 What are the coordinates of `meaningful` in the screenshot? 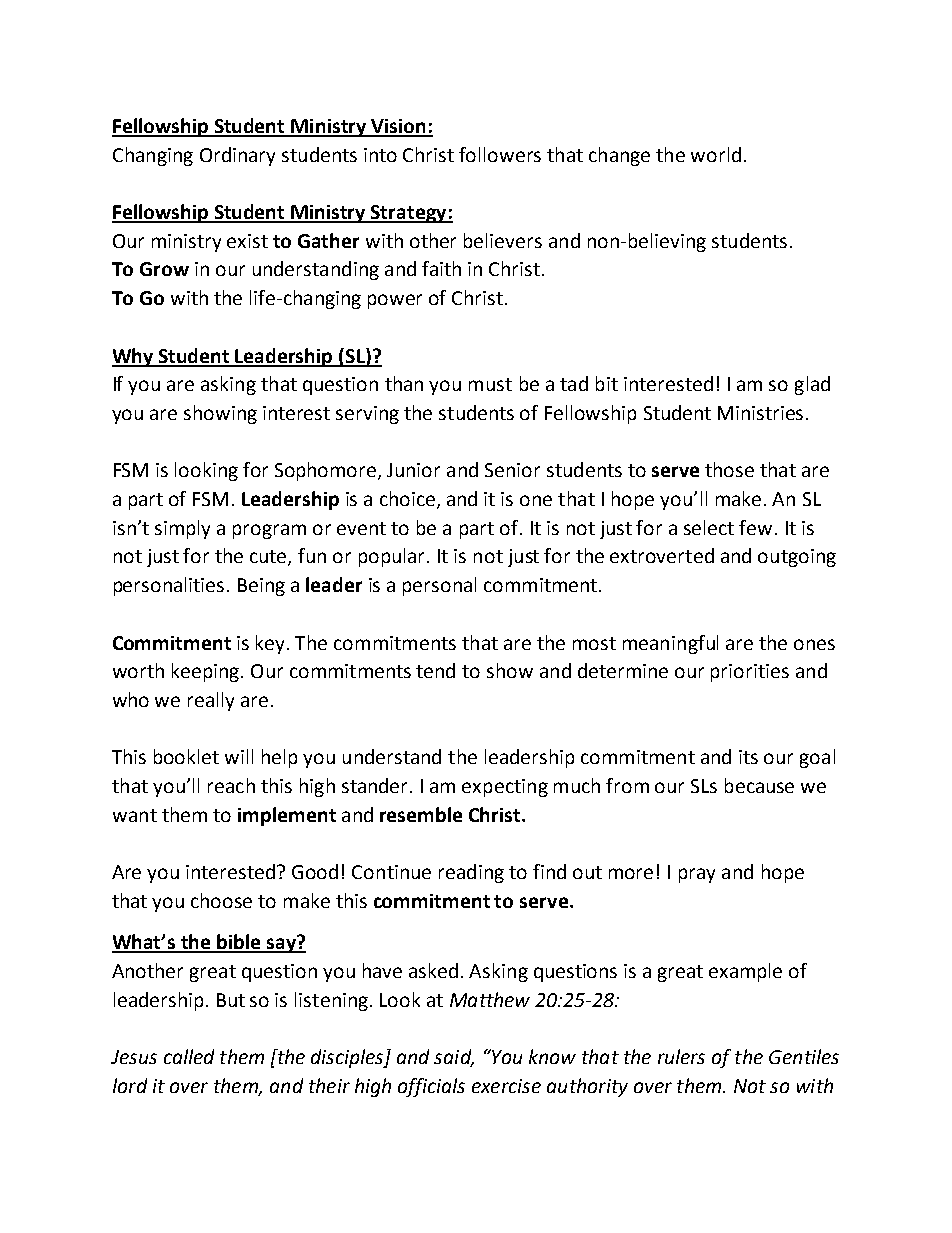 It's located at (670, 644).
